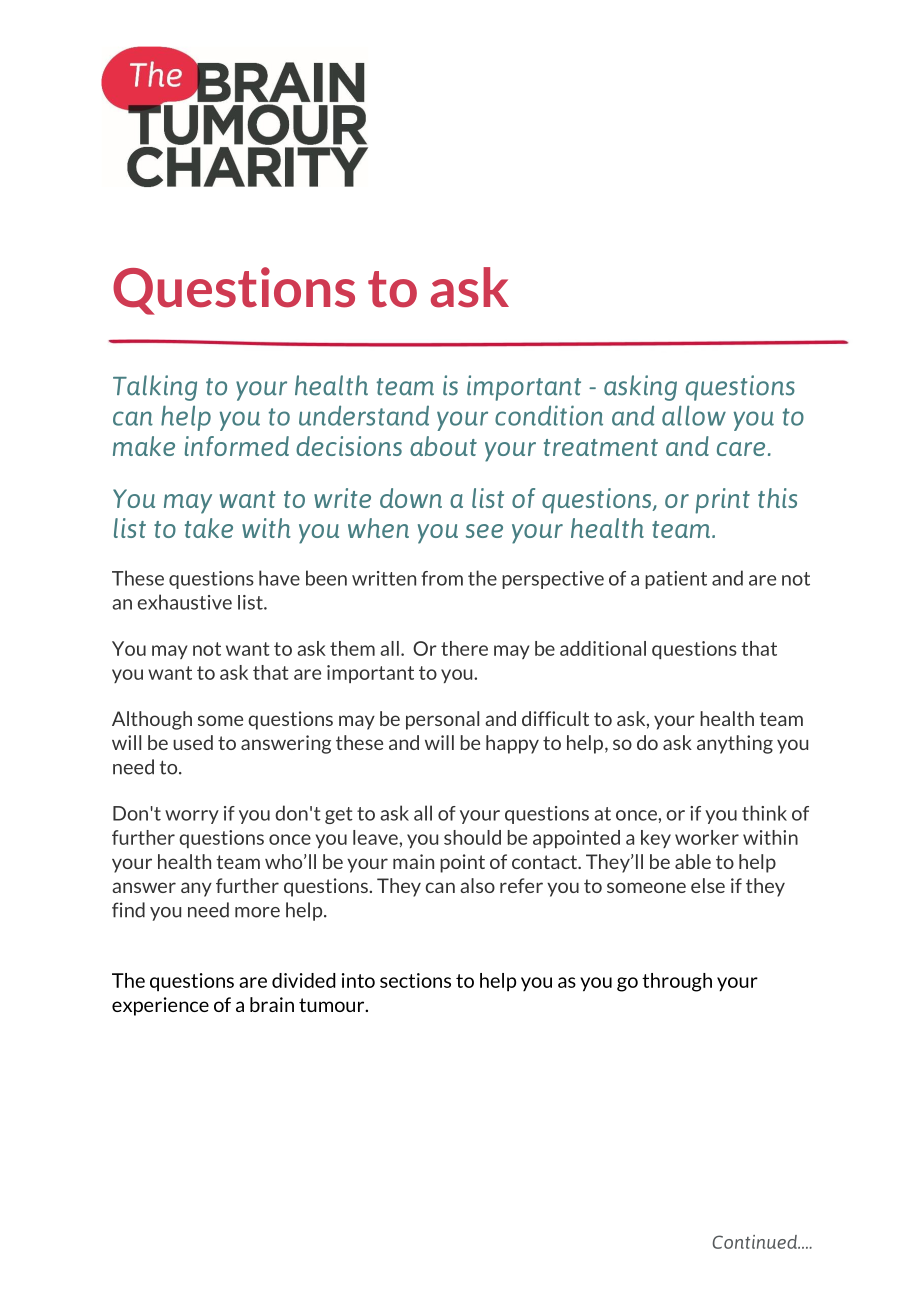 Image resolution: width=924 pixels, height=1308 pixels. What do you see at coordinates (694, 415) in the page?
I see `allow` at bounding box center [694, 415].
